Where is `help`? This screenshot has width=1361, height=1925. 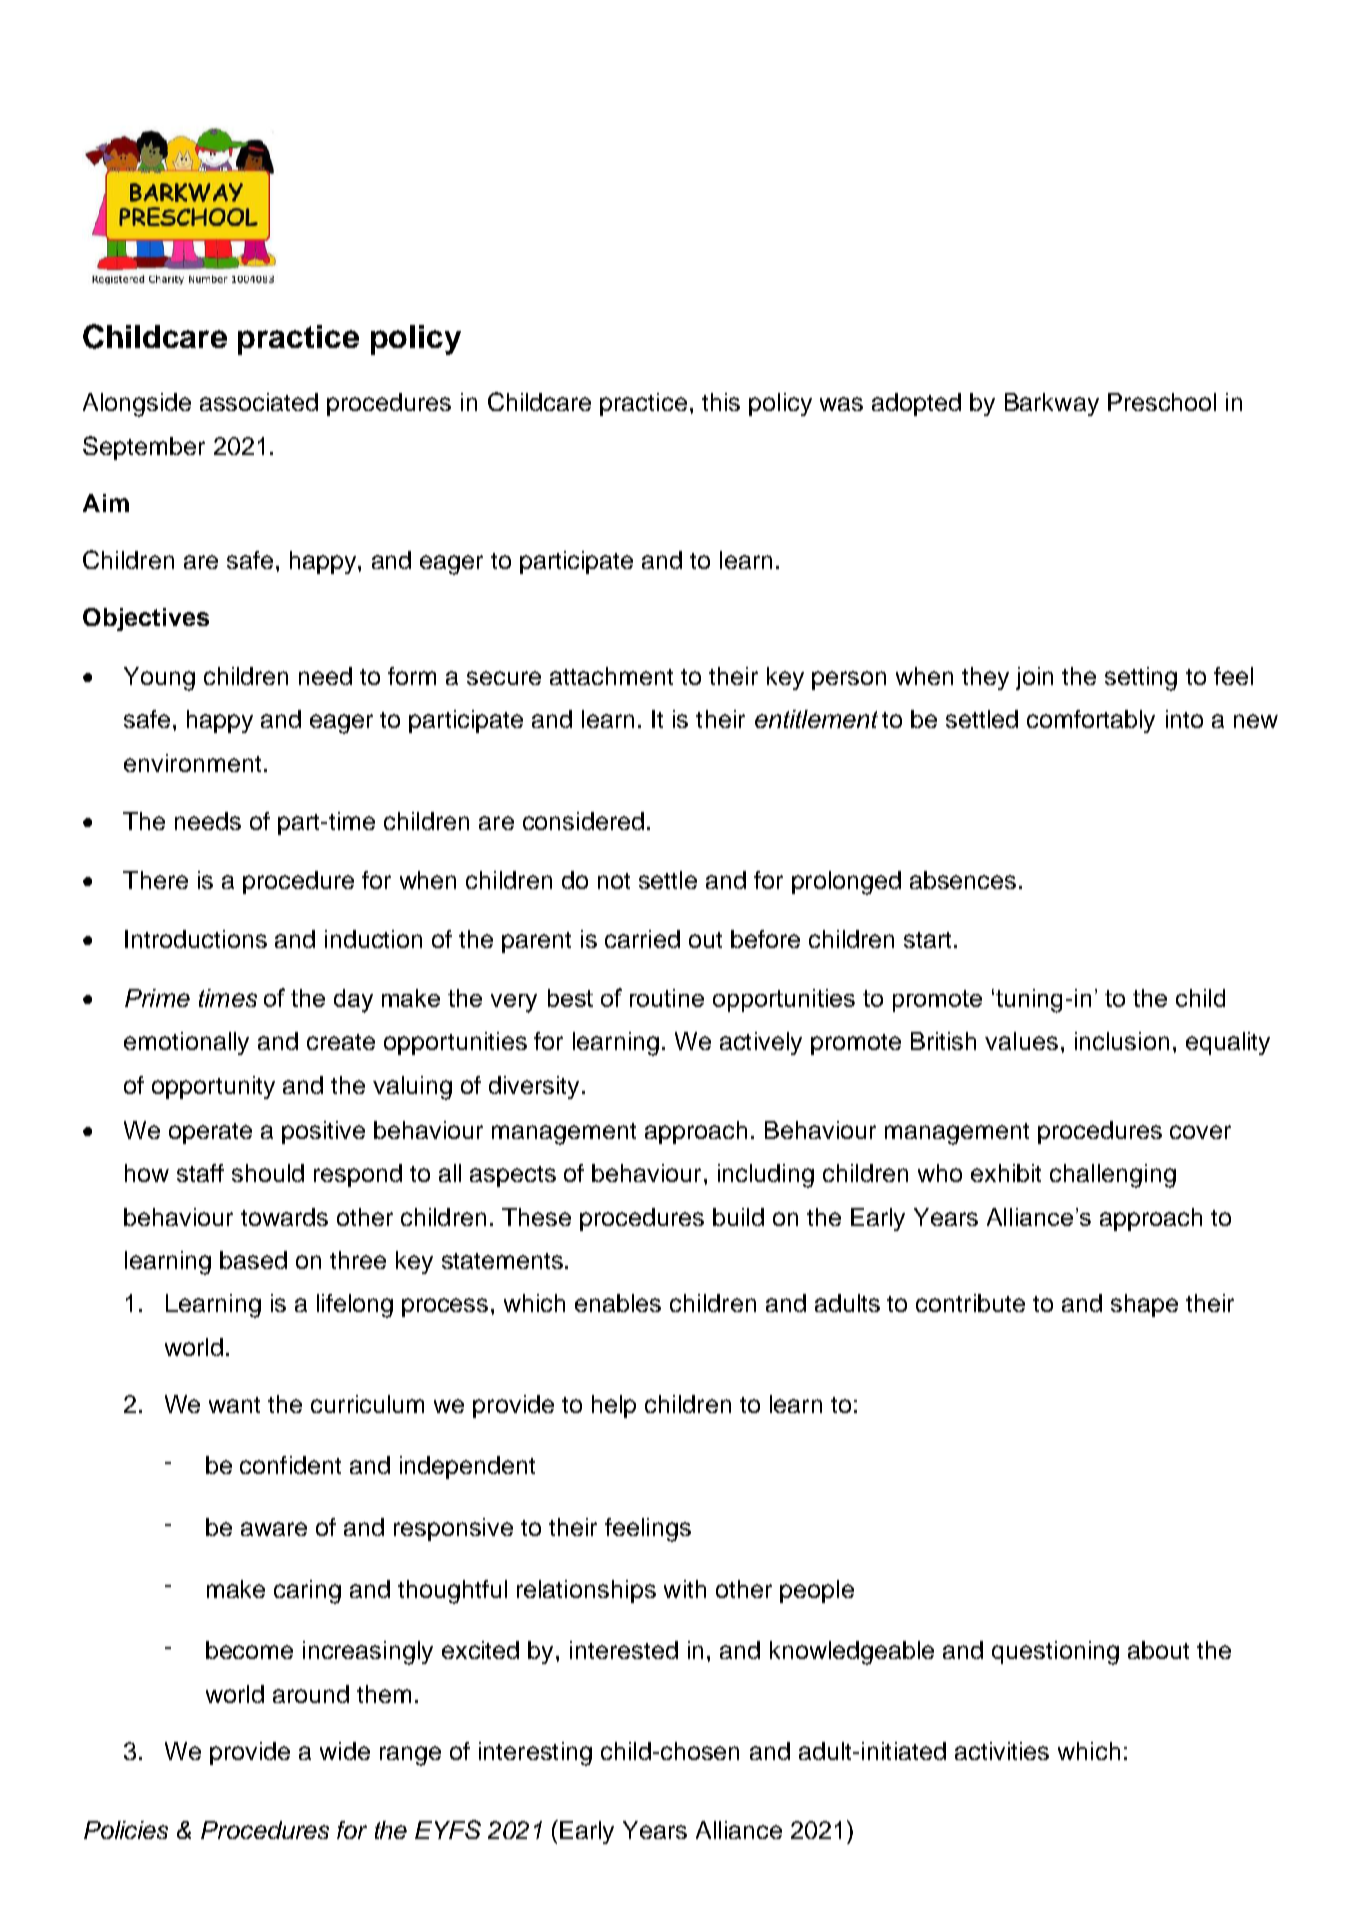
help is located at coordinates (614, 1406).
